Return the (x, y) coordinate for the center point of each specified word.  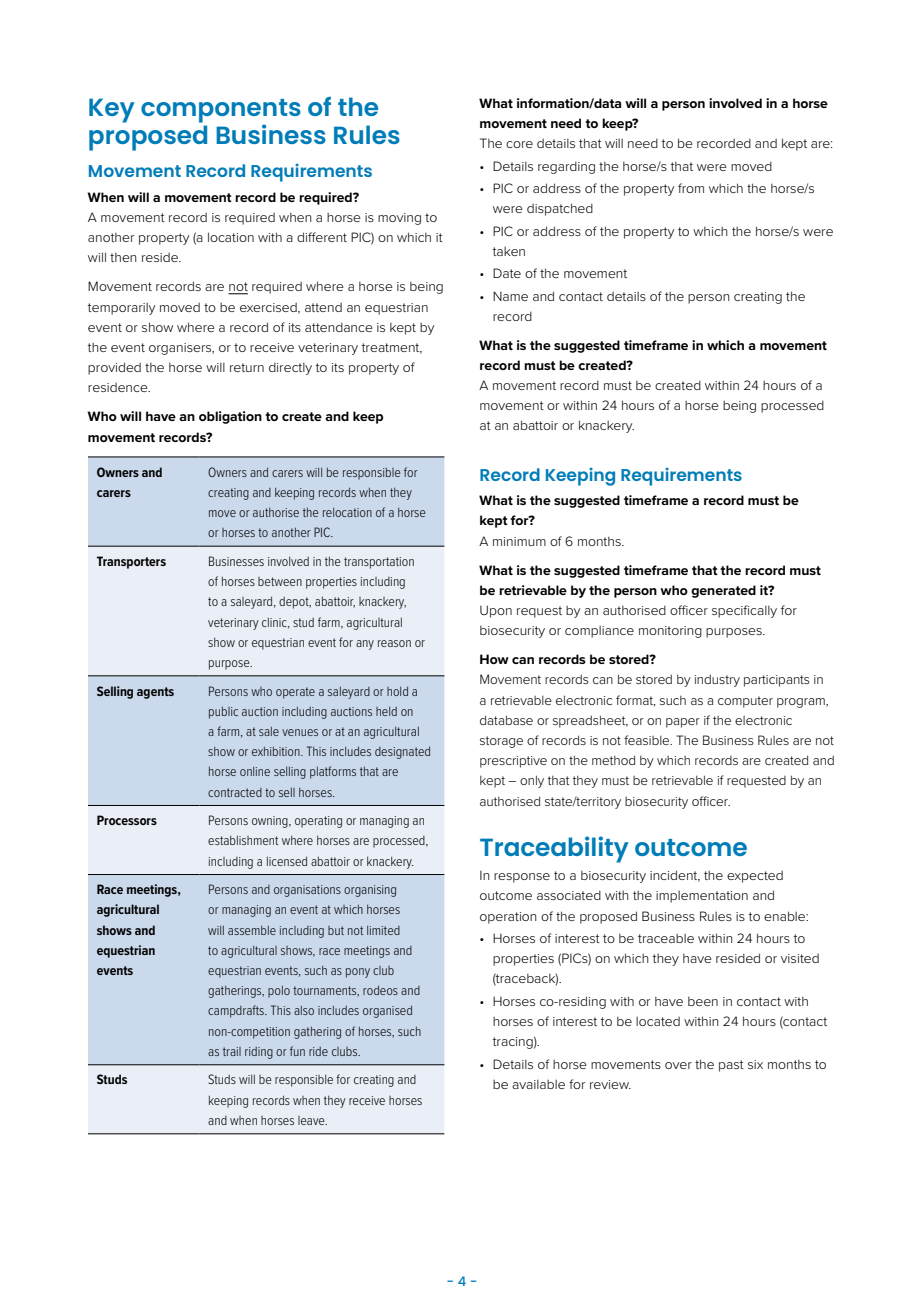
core (519, 144)
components (221, 112)
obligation (230, 417)
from (691, 188)
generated (723, 591)
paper (683, 723)
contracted (235, 792)
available (538, 1084)
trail (232, 1051)
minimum (519, 541)
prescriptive (513, 762)
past (731, 1066)
